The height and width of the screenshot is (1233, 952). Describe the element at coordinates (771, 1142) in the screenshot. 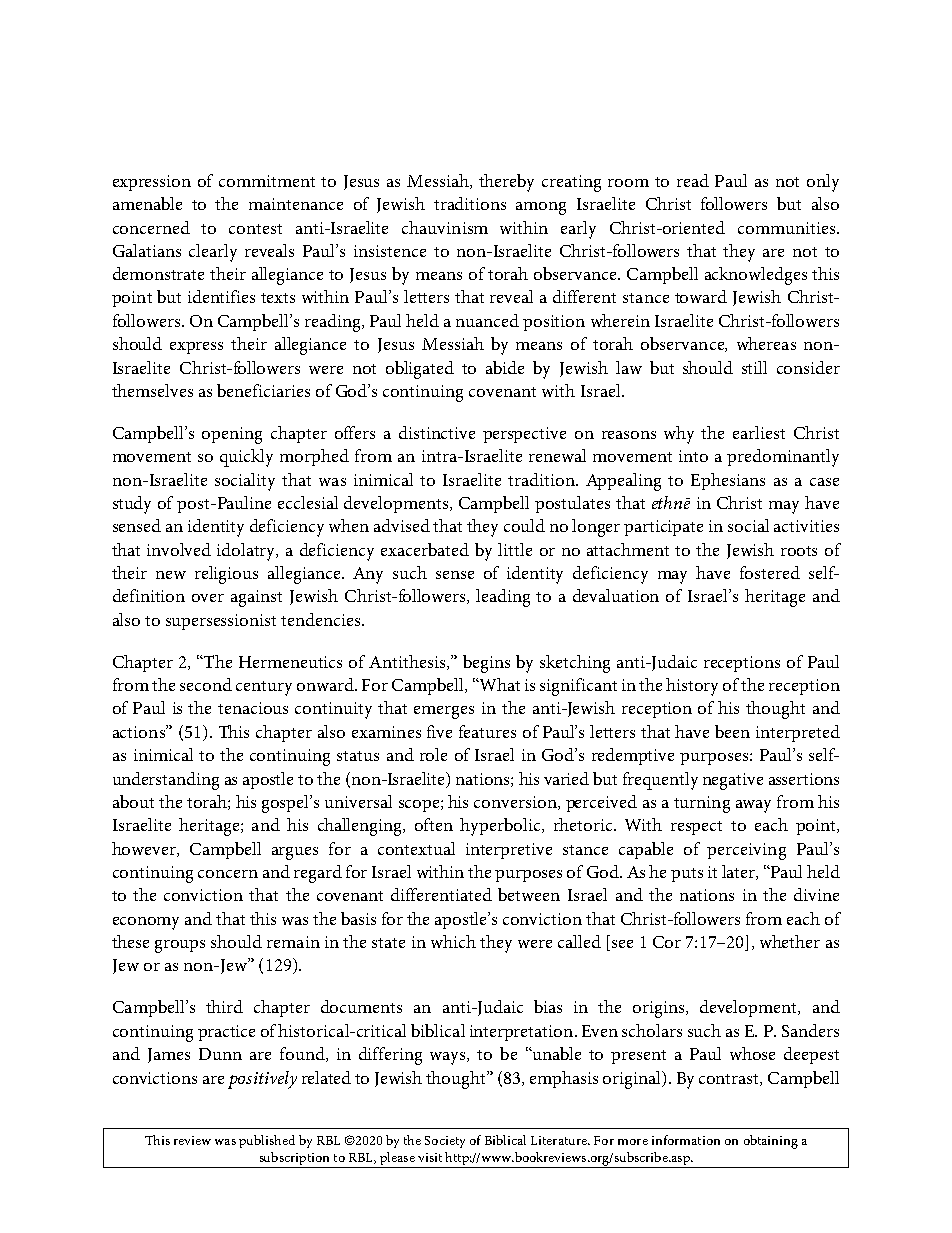

I see `obtaining` at that location.
